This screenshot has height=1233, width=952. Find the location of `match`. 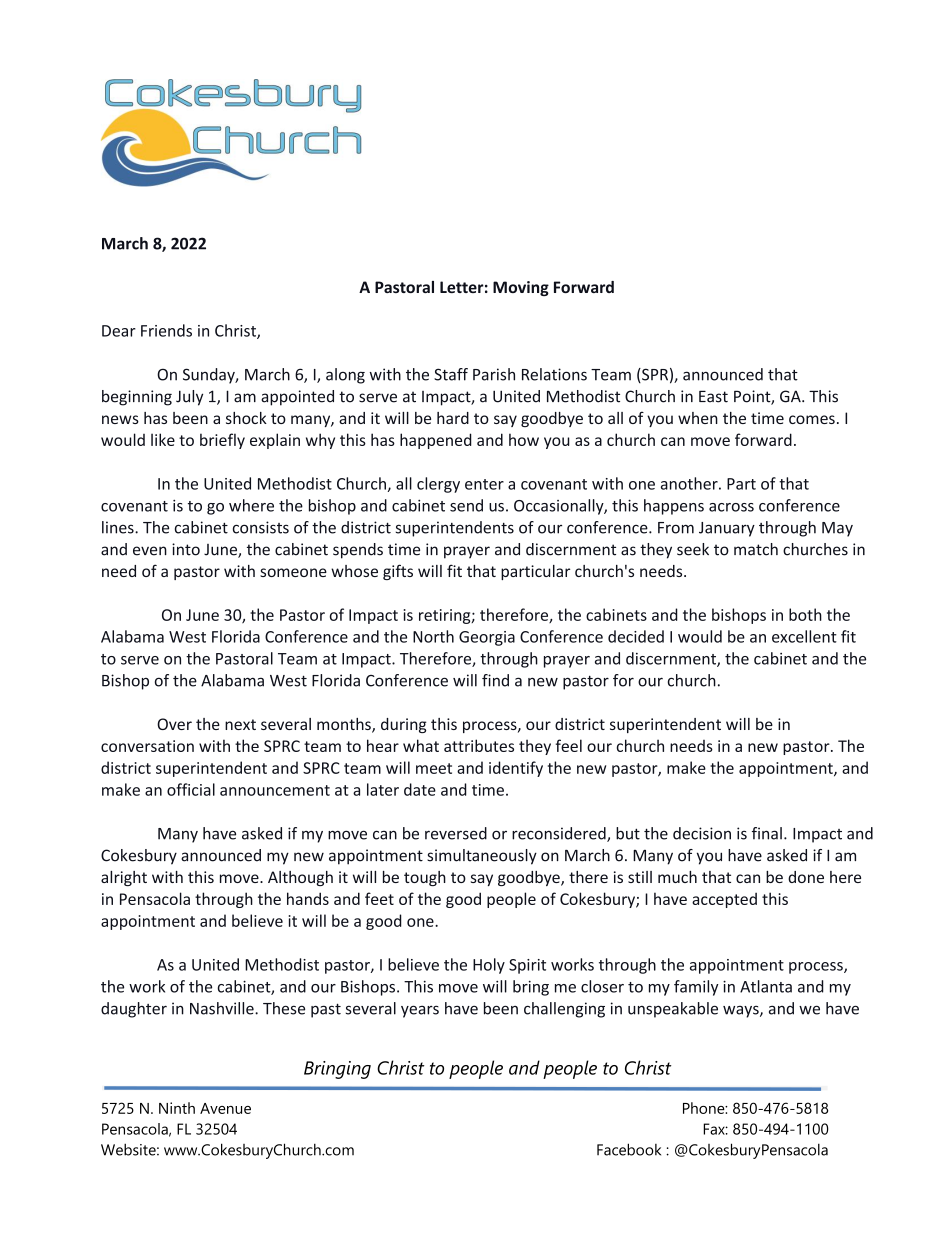

match is located at coordinates (756, 549).
